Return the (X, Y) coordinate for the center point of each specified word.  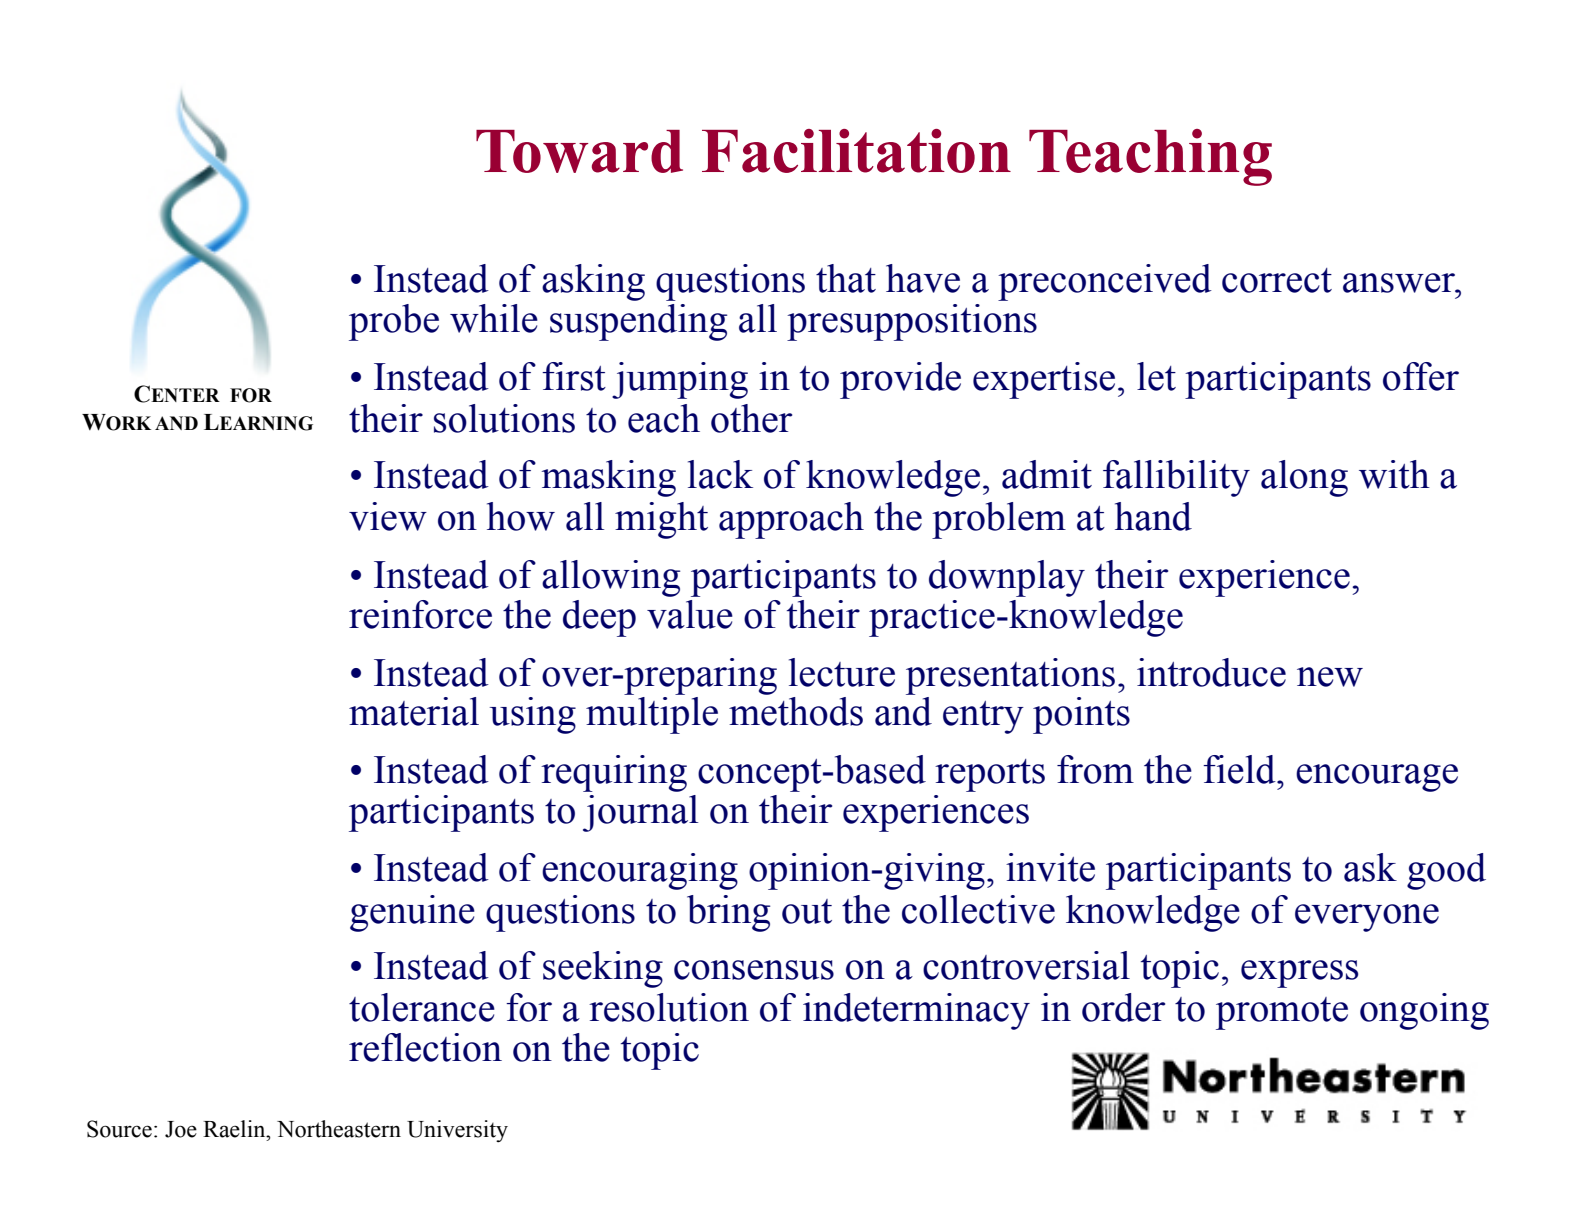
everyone (1367, 918)
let (1156, 376)
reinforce (420, 614)
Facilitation (856, 151)
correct (1277, 280)
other (751, 418)
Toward (579, 151)
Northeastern (339, 1129)
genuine (412, 913)
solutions (504, 418)
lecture (842, 672)
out (807, 911)
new (1330, 677)
